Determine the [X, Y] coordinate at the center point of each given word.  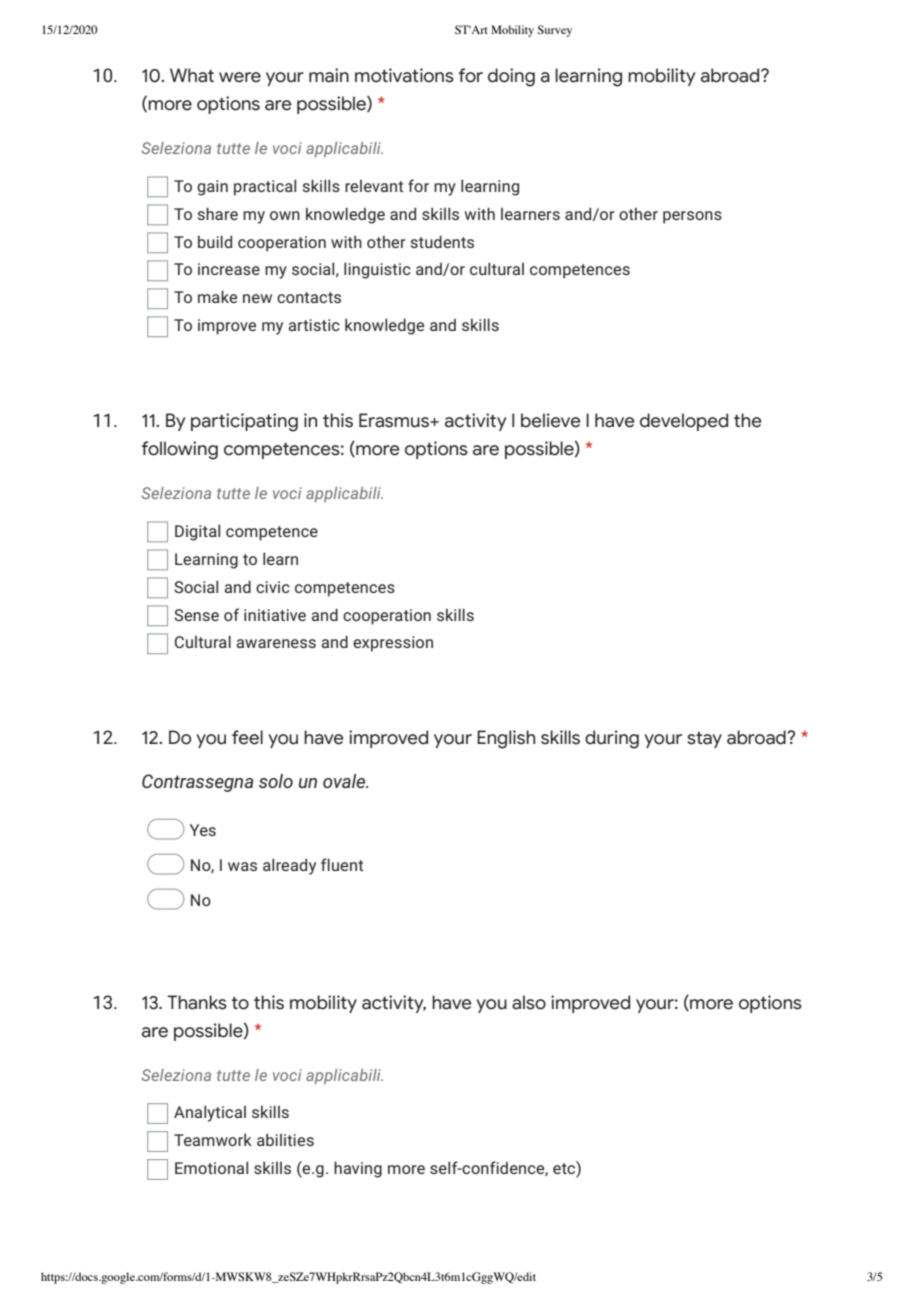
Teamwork [213, 1139]
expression [393, 644]
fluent [342, 864]
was [242, 866]
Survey [555, 31]
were [240, 77]
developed [684, 422]
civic [273, 587]
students [442, 241]
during [612, 739]
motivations [404, 75]
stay [704, 740]
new [257, 298]
